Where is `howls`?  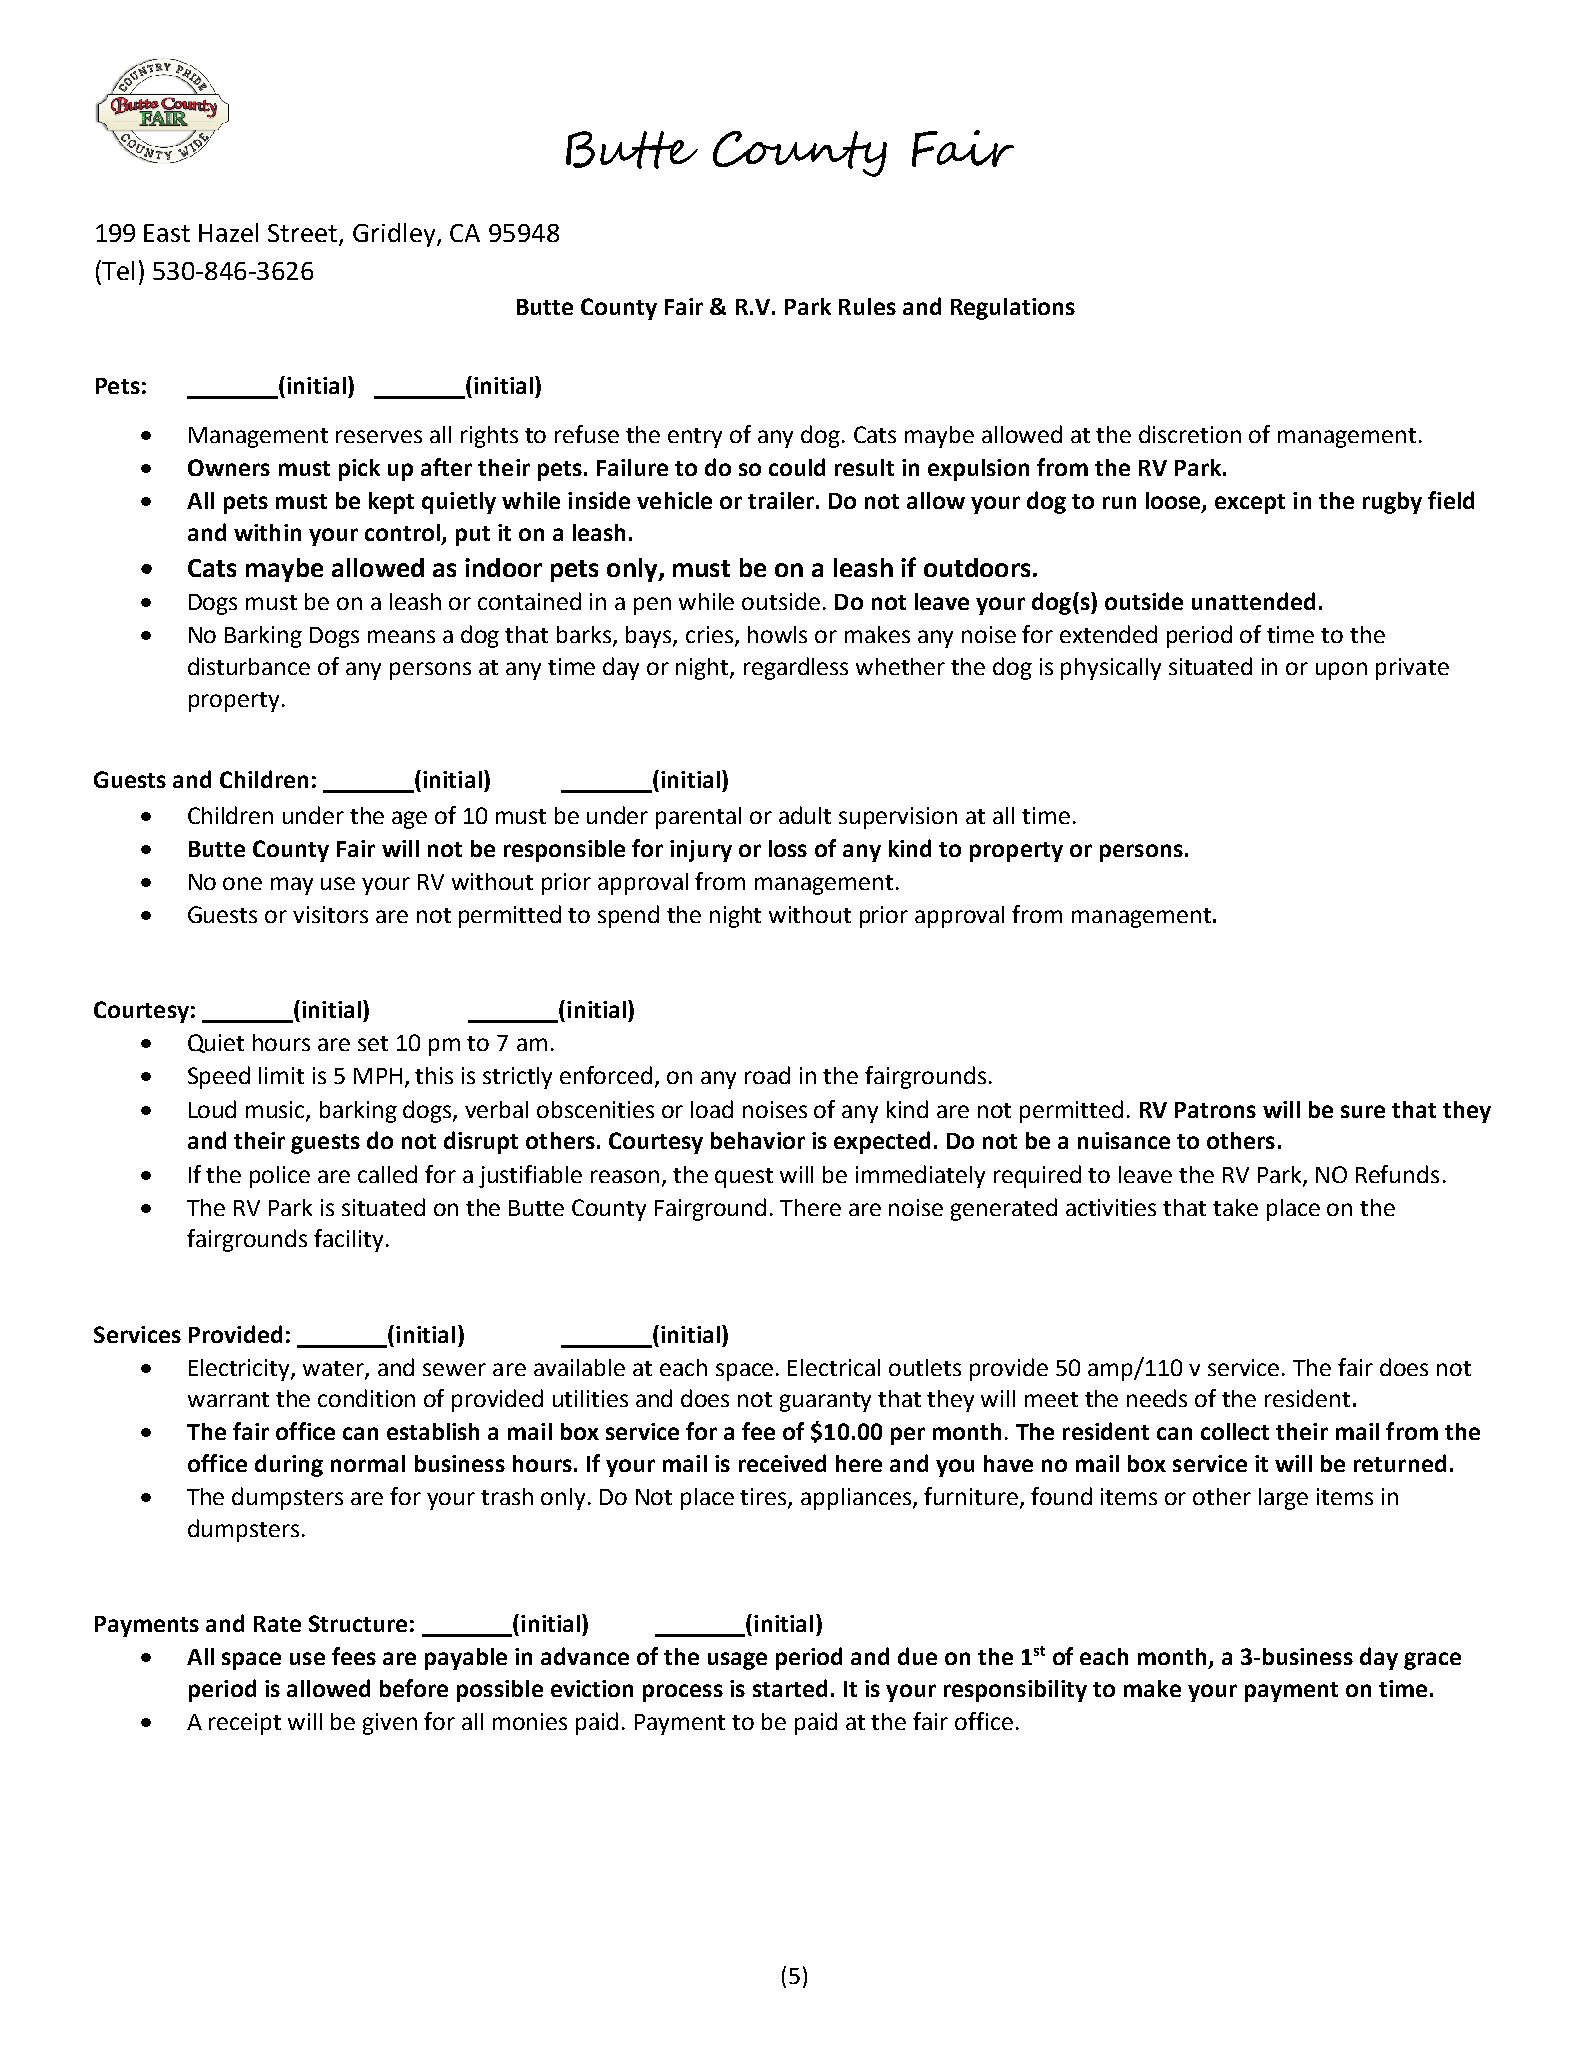 howls is located at coordinates (777, 634).
